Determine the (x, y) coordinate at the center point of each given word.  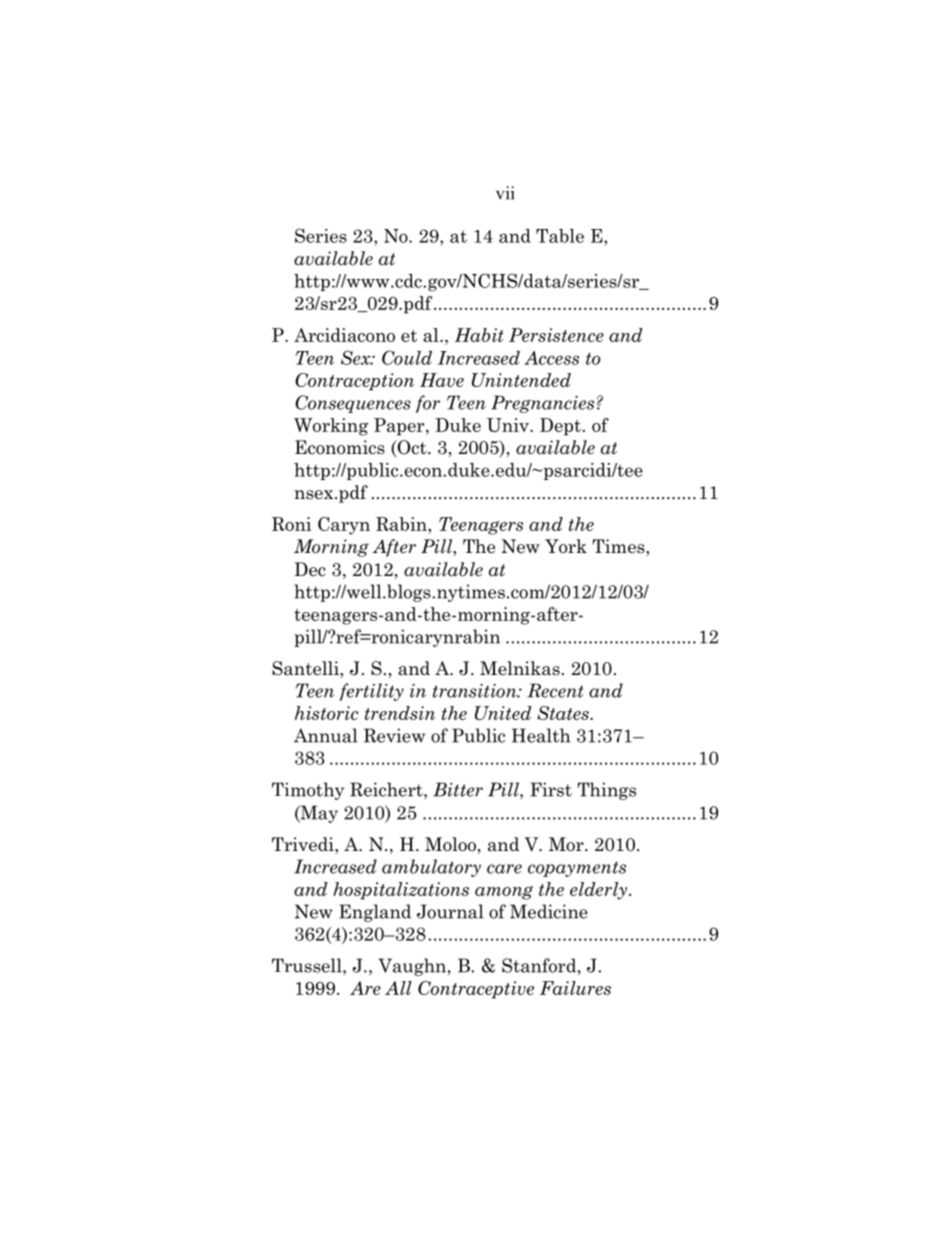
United (503, 713)
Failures (575, 988)
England (375, 913)
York (566, 546)
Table (560, 236)
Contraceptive (476, 990)
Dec (310, 569)
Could (407, 357)
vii (505, 193)
